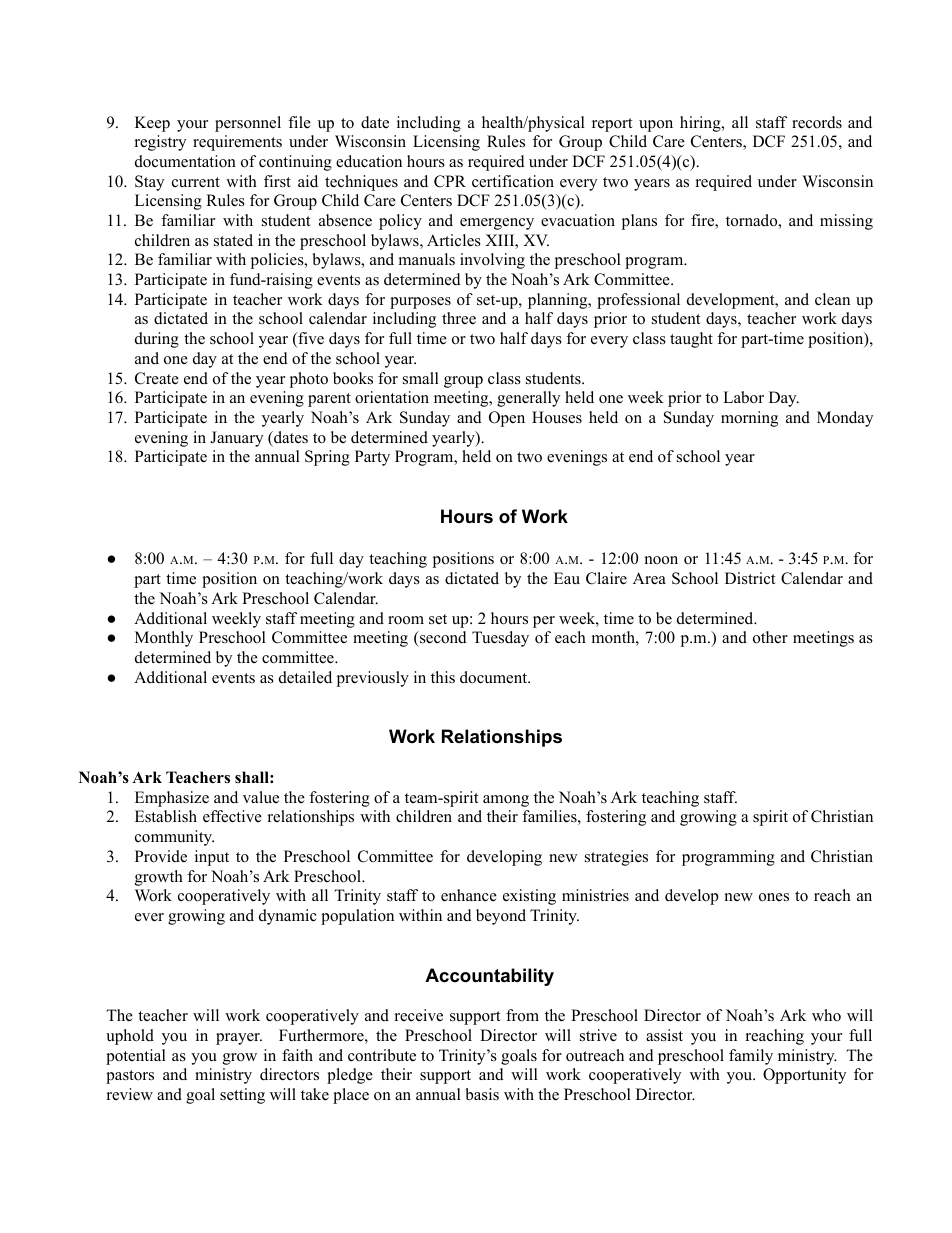  Describe the element at coordinates (513, 181) in the screenshot. I see `certification` at that location.
